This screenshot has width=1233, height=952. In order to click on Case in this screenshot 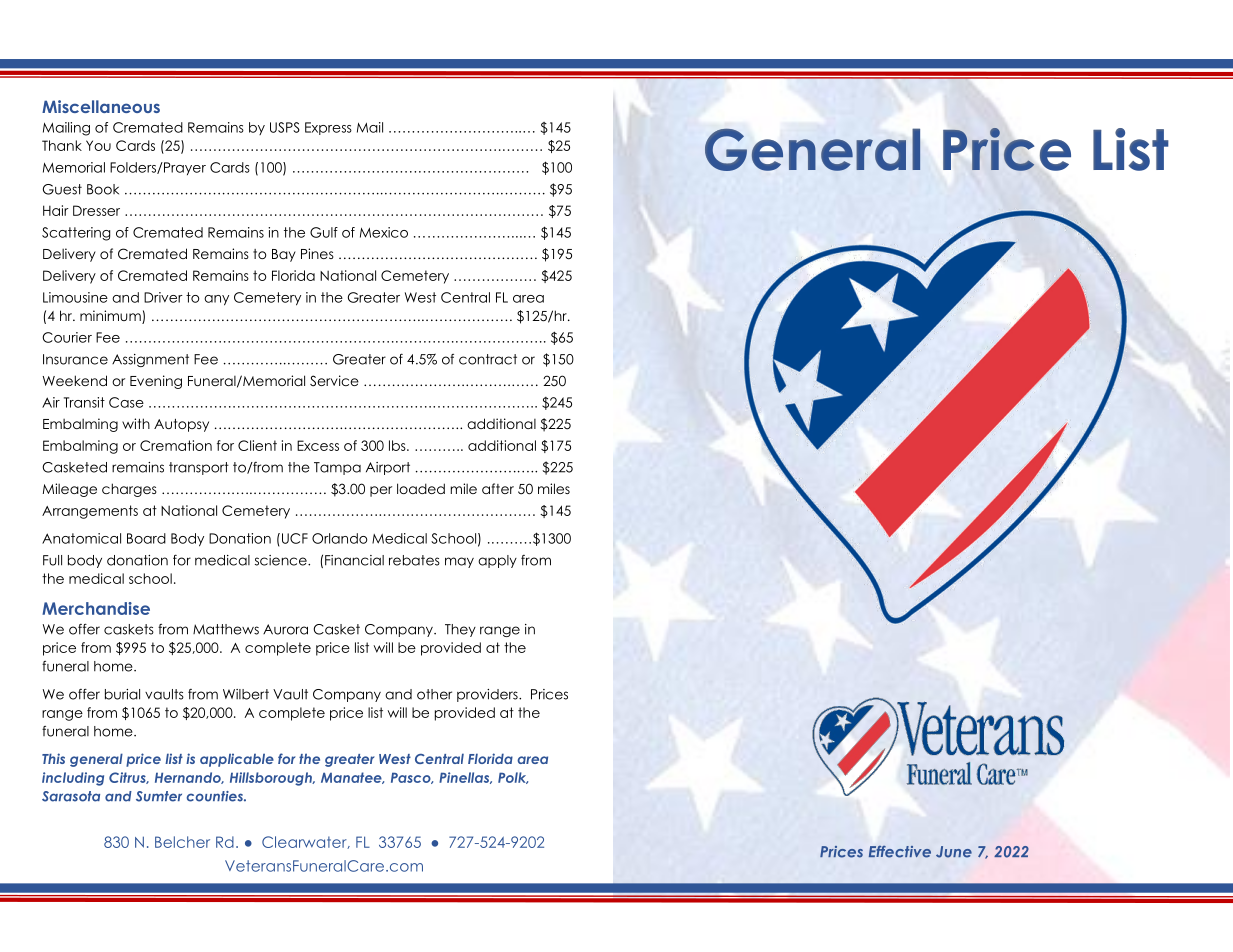, I will do `click(126, 402)`.
